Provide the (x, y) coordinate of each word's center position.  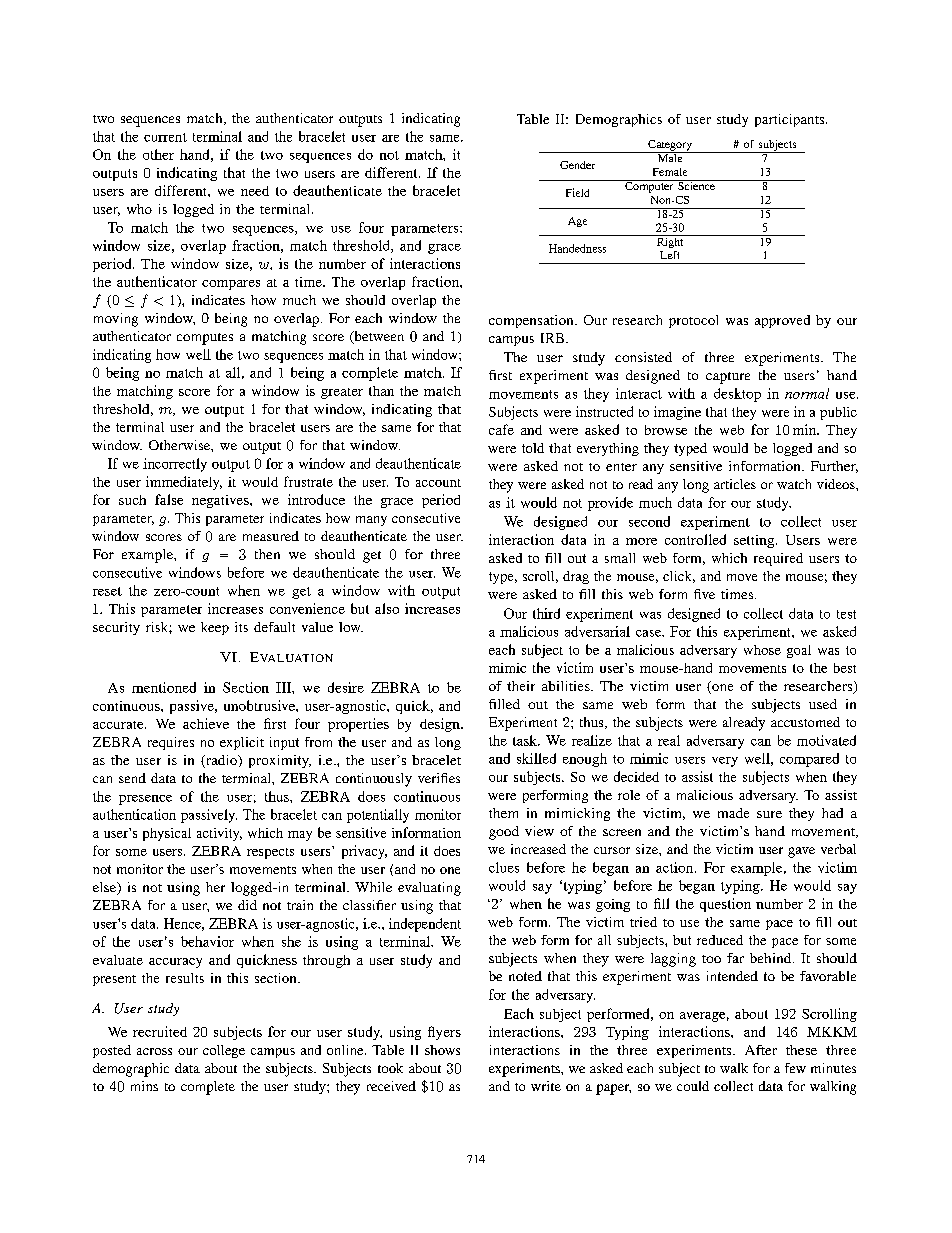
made (733, 813)
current (165, 137)
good (504, 833)
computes (205, 339)
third (546, 613)
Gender (577, 165)
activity (219, 834)
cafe (501, 429)
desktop (737, 395)
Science (696, 185)
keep (215, 628)
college (224, 1051)
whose (762, 650)
